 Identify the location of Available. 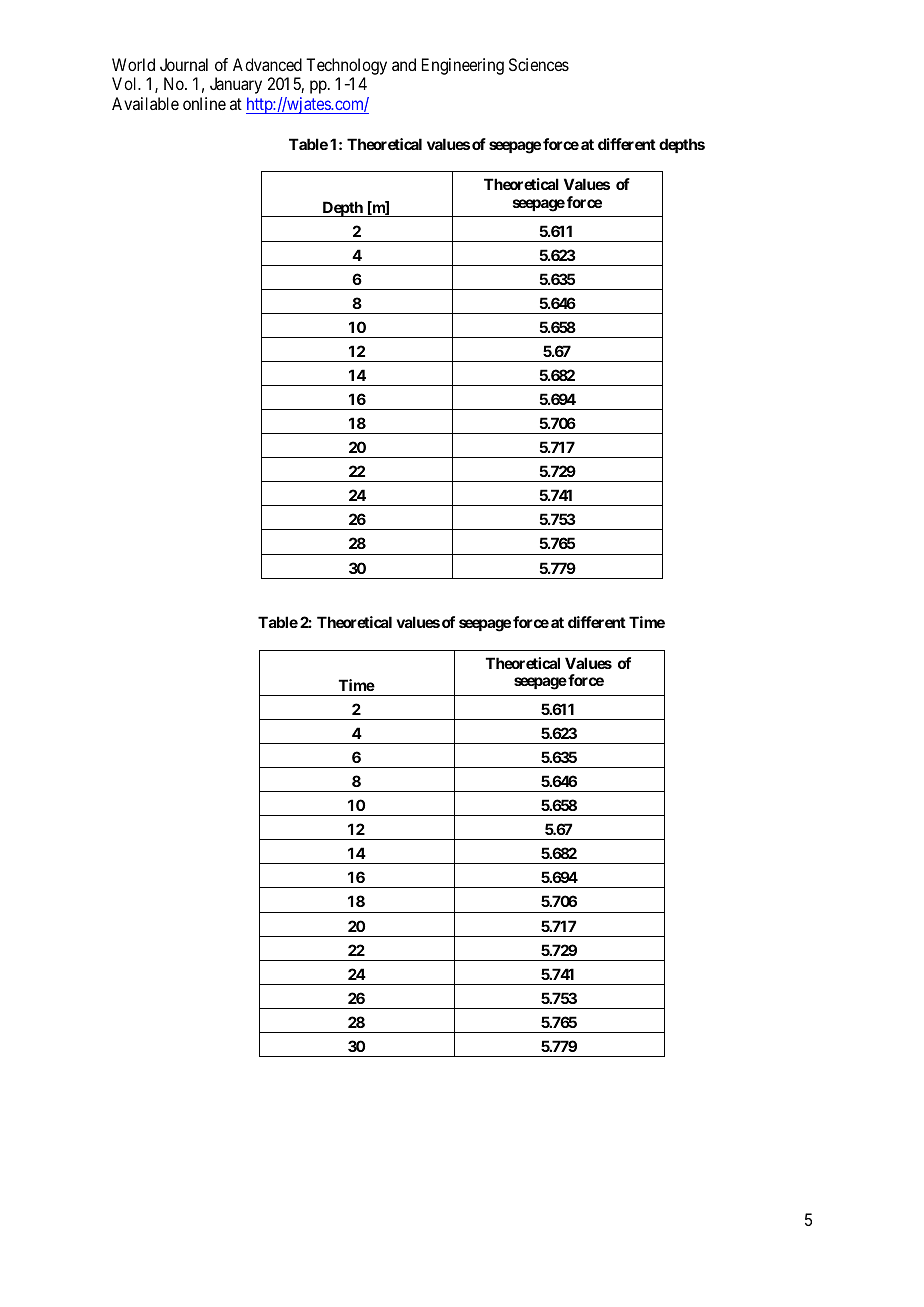
(145, 103).
